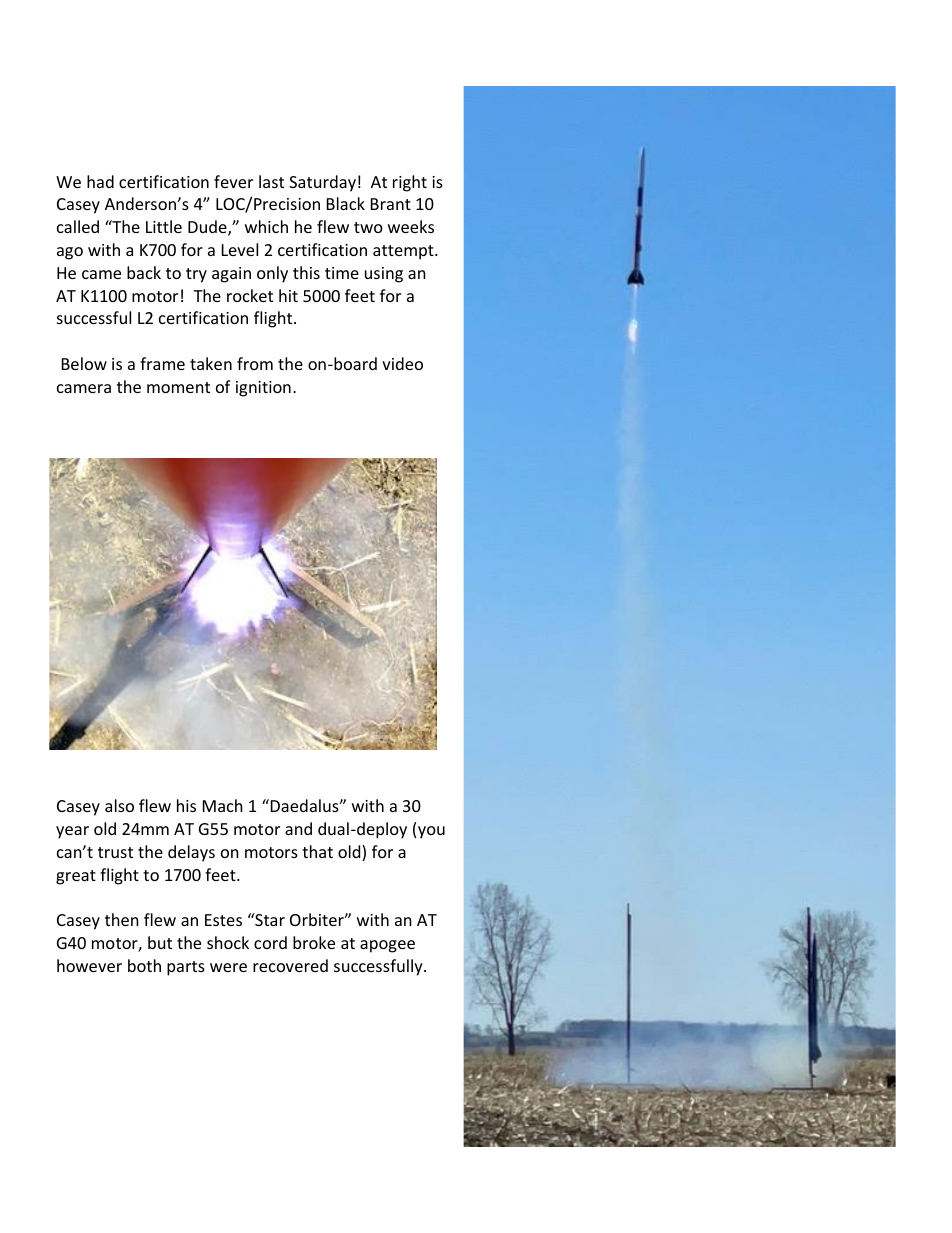 The image size is (952, 1233). I want to click on Brant, so click(391, 204).
